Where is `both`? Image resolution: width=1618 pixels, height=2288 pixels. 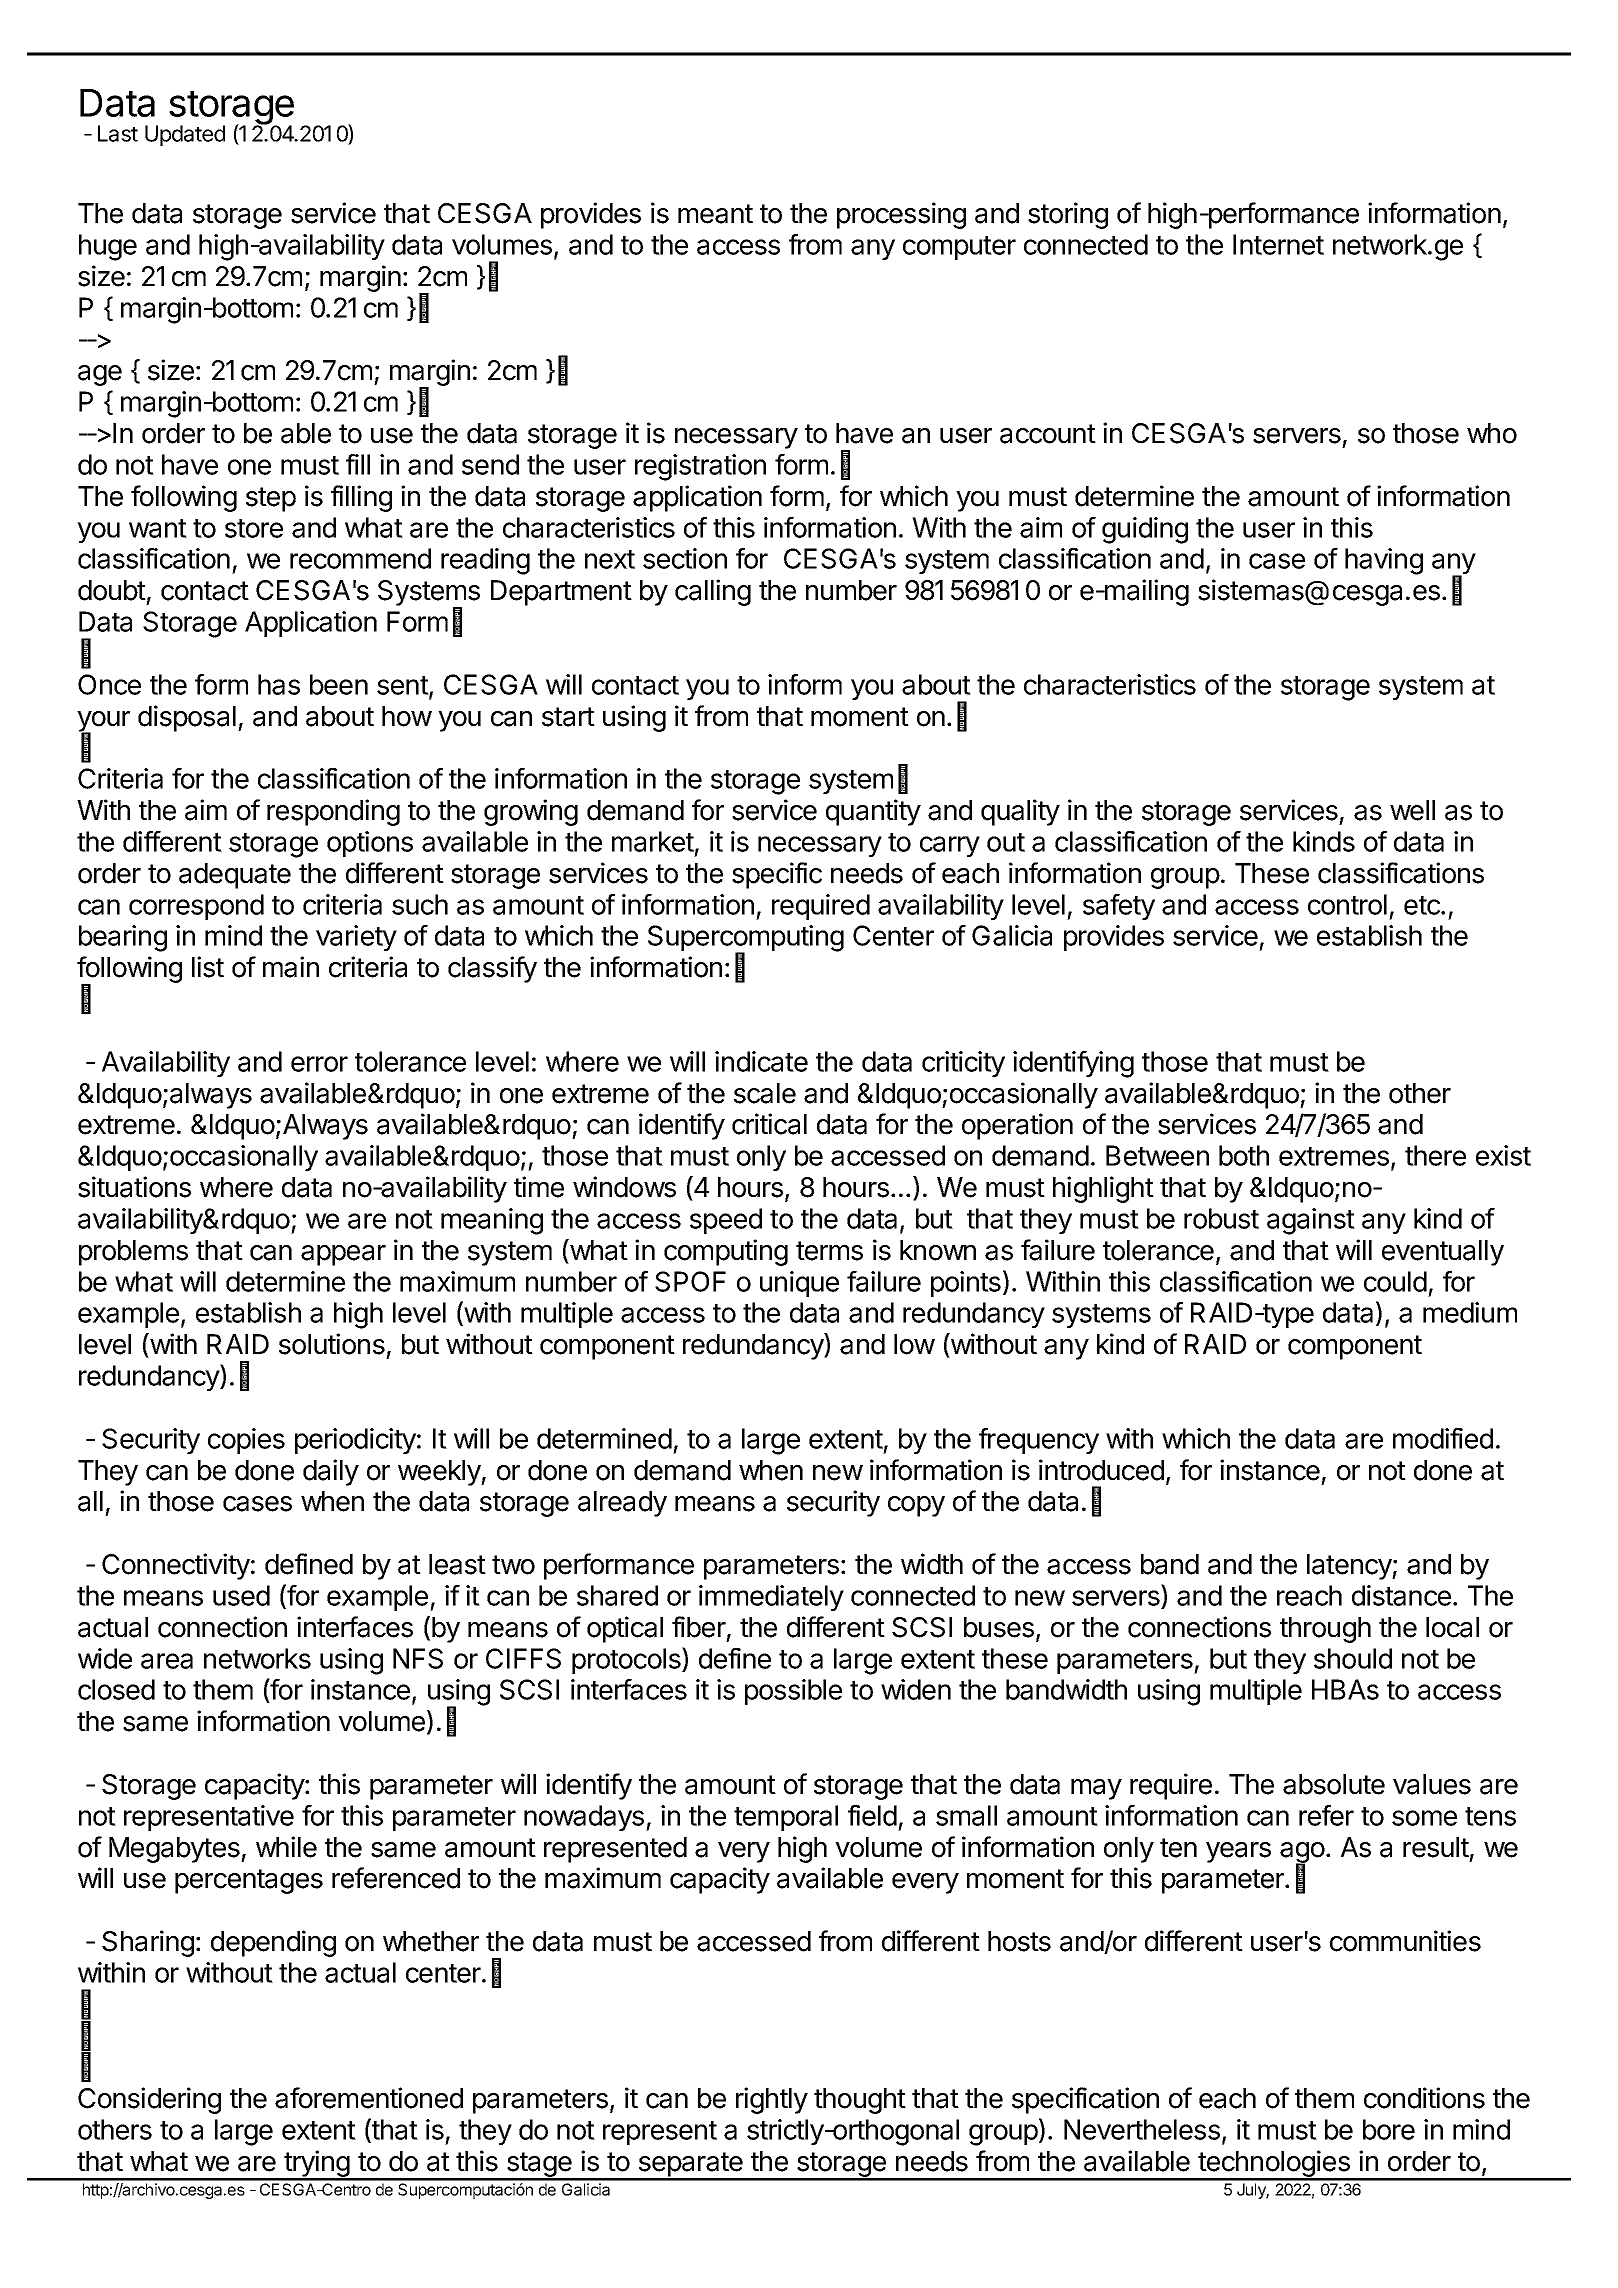 both is located at coordinates (1244, 1155).
